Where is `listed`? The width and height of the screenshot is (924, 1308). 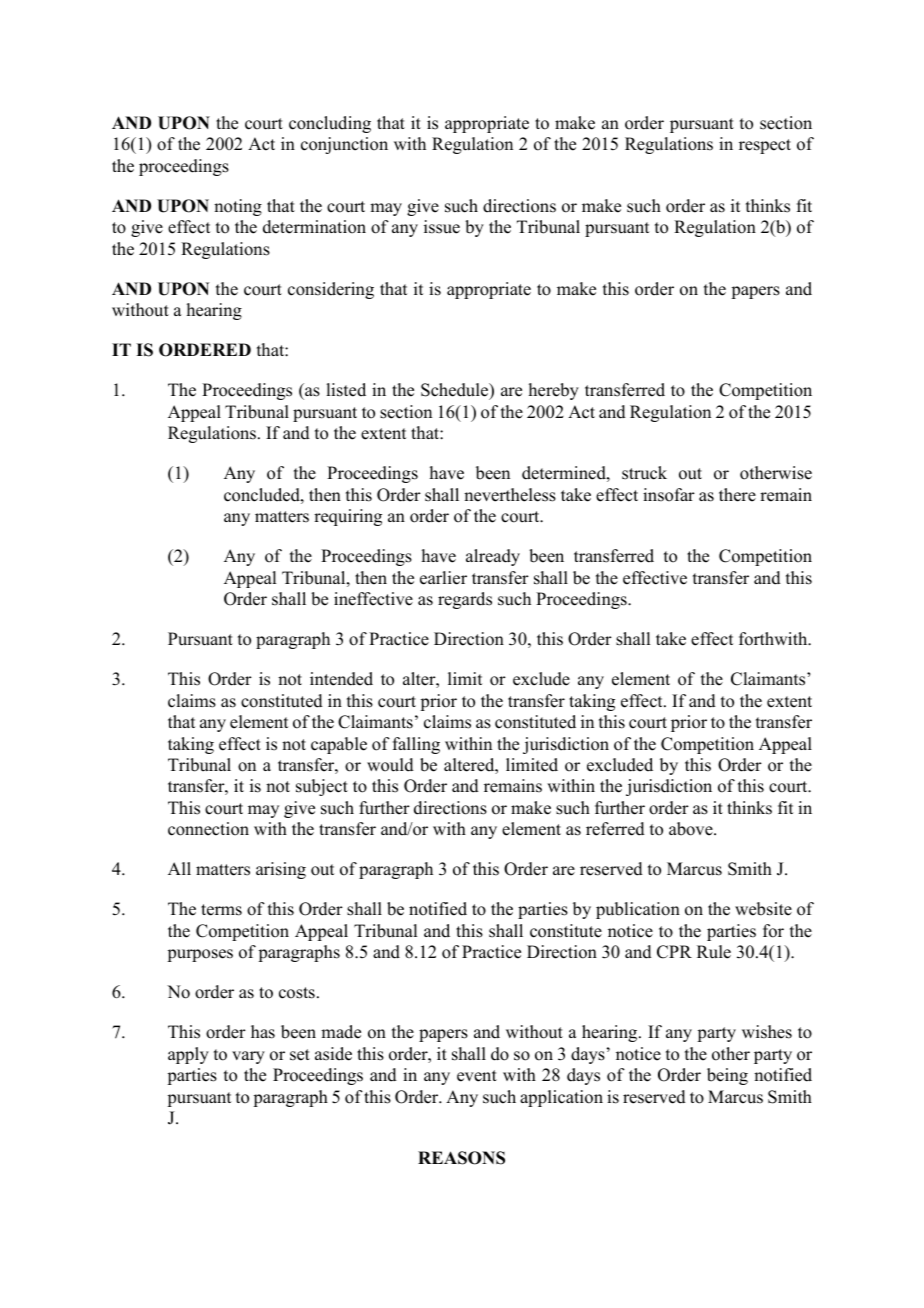 listed is located at coordinates (346, 390).
